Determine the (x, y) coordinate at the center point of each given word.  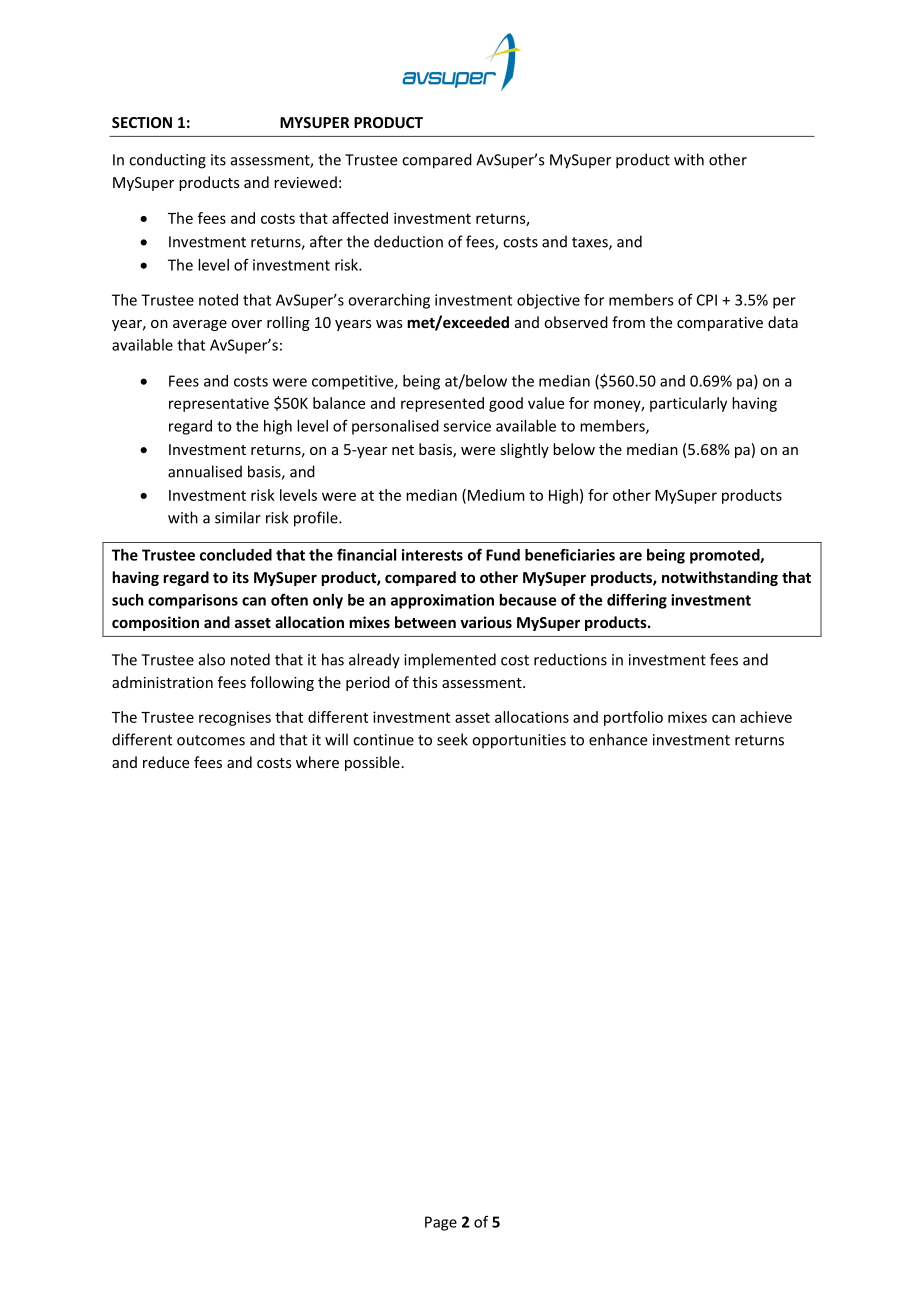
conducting (167, 161)
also (212, 659)
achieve (766, 717)
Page (441, 1223)
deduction (408, 241)
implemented (450, 661)
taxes (591, 243)
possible (372, 763)
